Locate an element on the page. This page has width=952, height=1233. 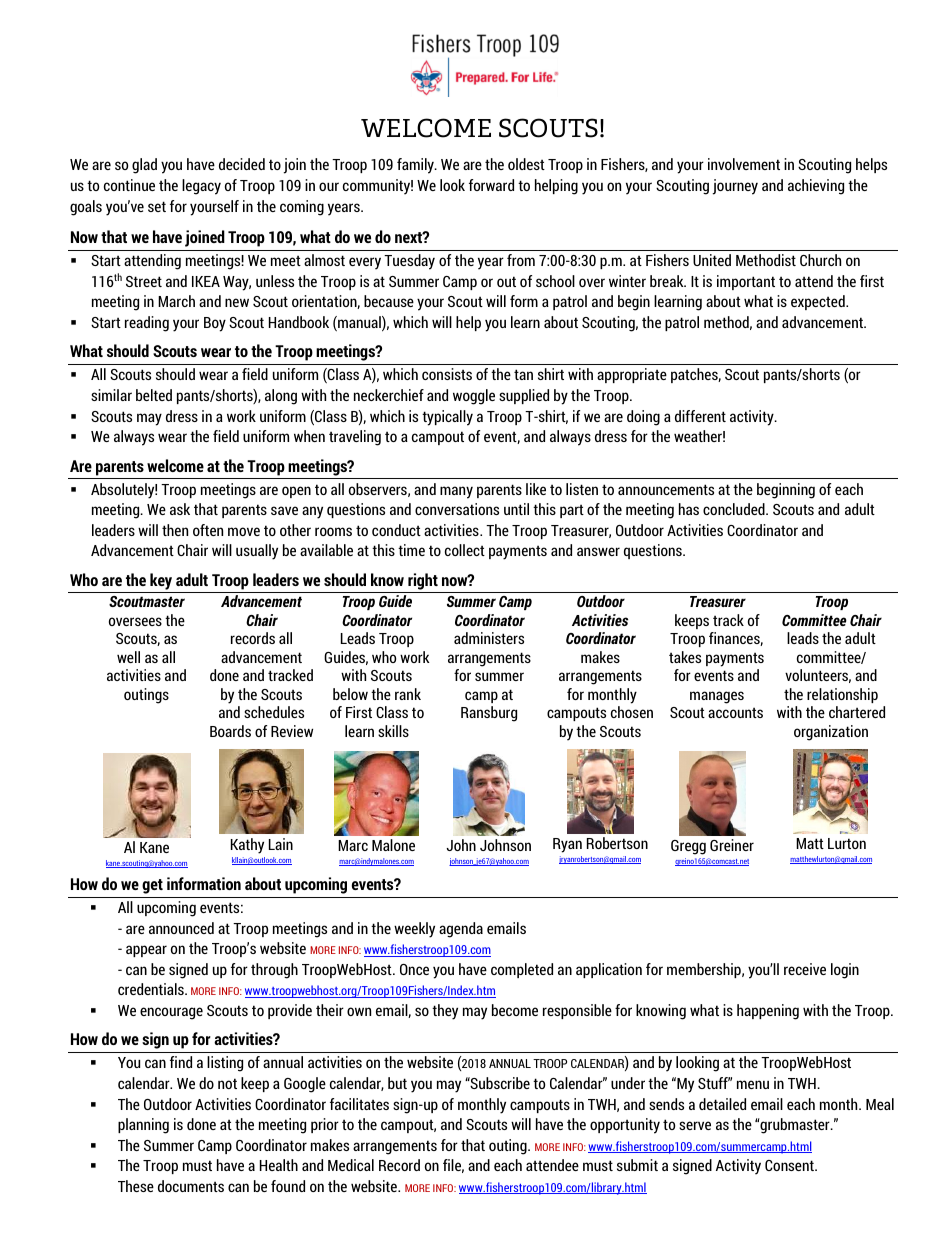
documents is located at coordinates (191, 1186).
